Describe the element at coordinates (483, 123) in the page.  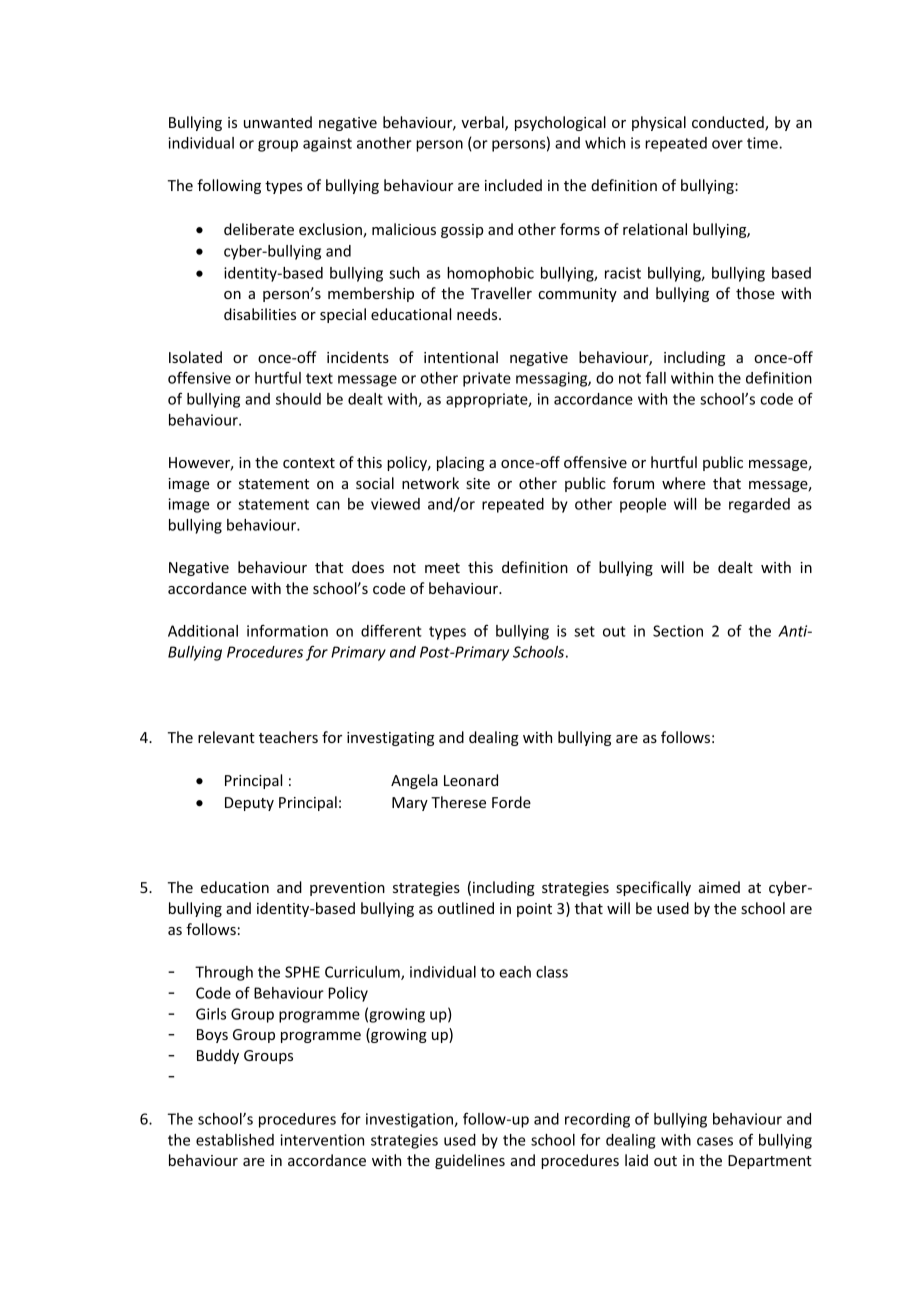
I see `verbal` at that location.
